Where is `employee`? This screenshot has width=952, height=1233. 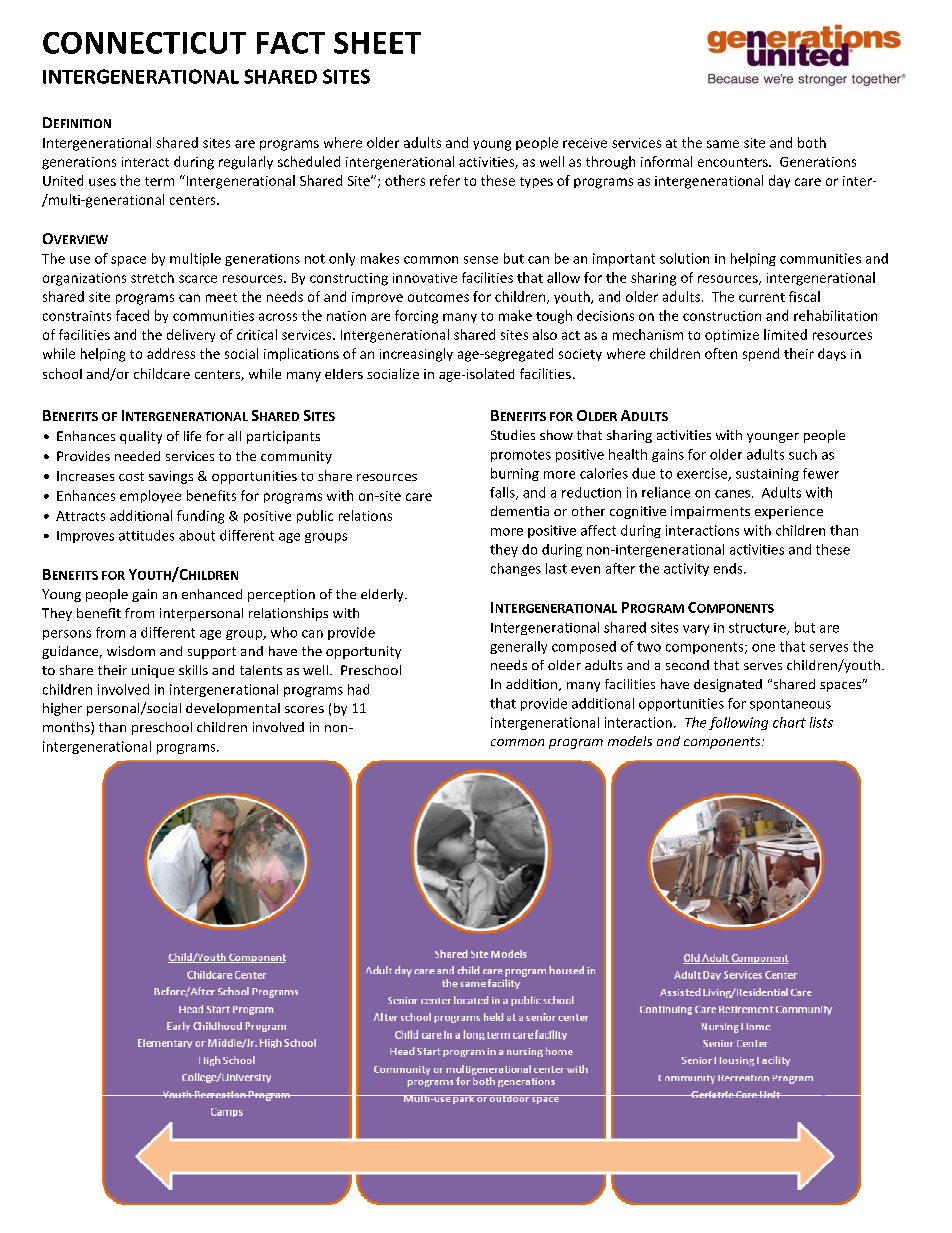
employee is located at coordinates (150, 496).
